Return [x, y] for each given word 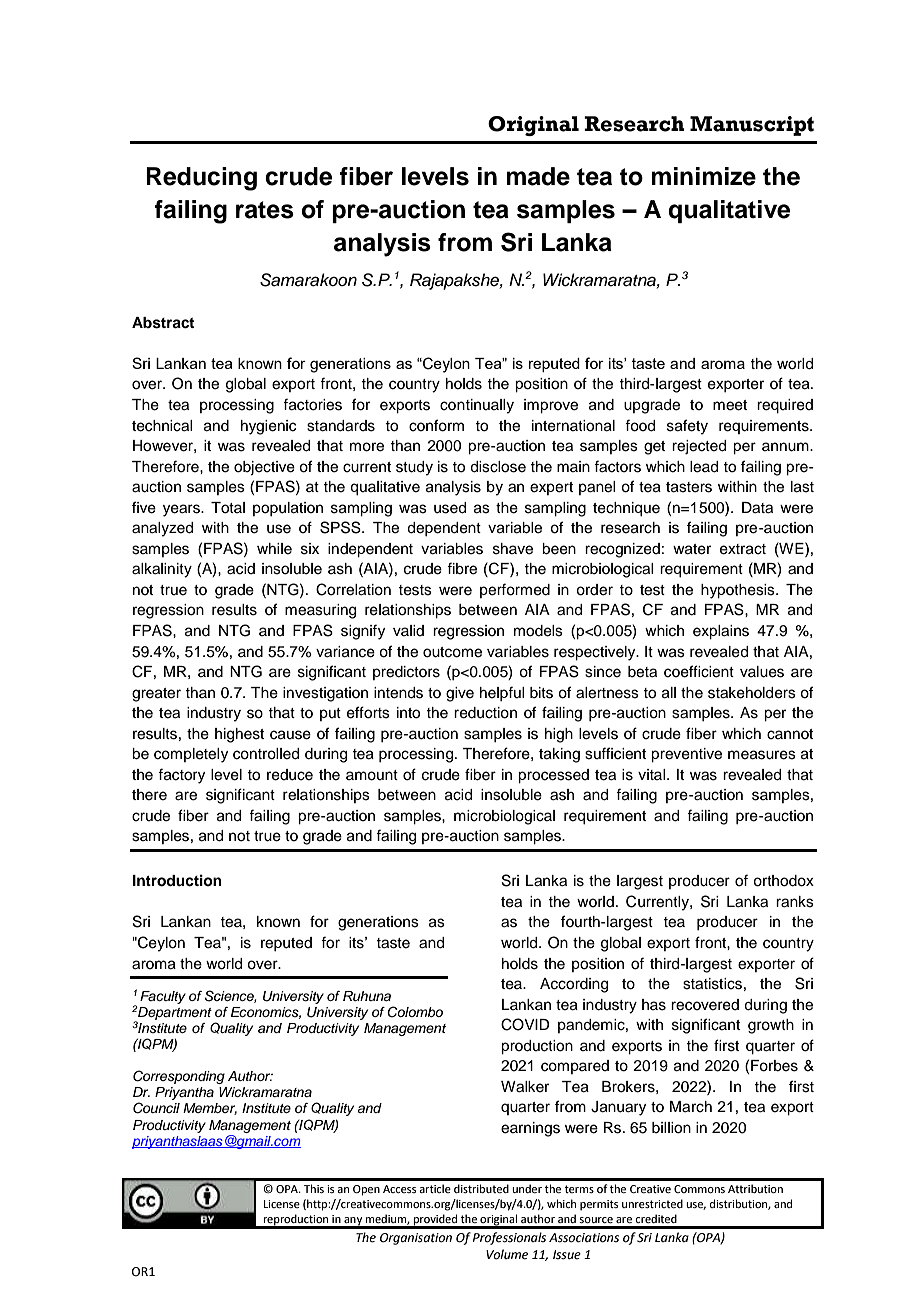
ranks [795, 902]
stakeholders [752, 693]
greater [156, 695]
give [460, 694]
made [538, 176]
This [314, 1188]
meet [730, 405]
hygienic [268, 427]
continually [477, 406]
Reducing [201, 179]
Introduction [177, 880]
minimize [703, 176]
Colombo [415, 1012]
